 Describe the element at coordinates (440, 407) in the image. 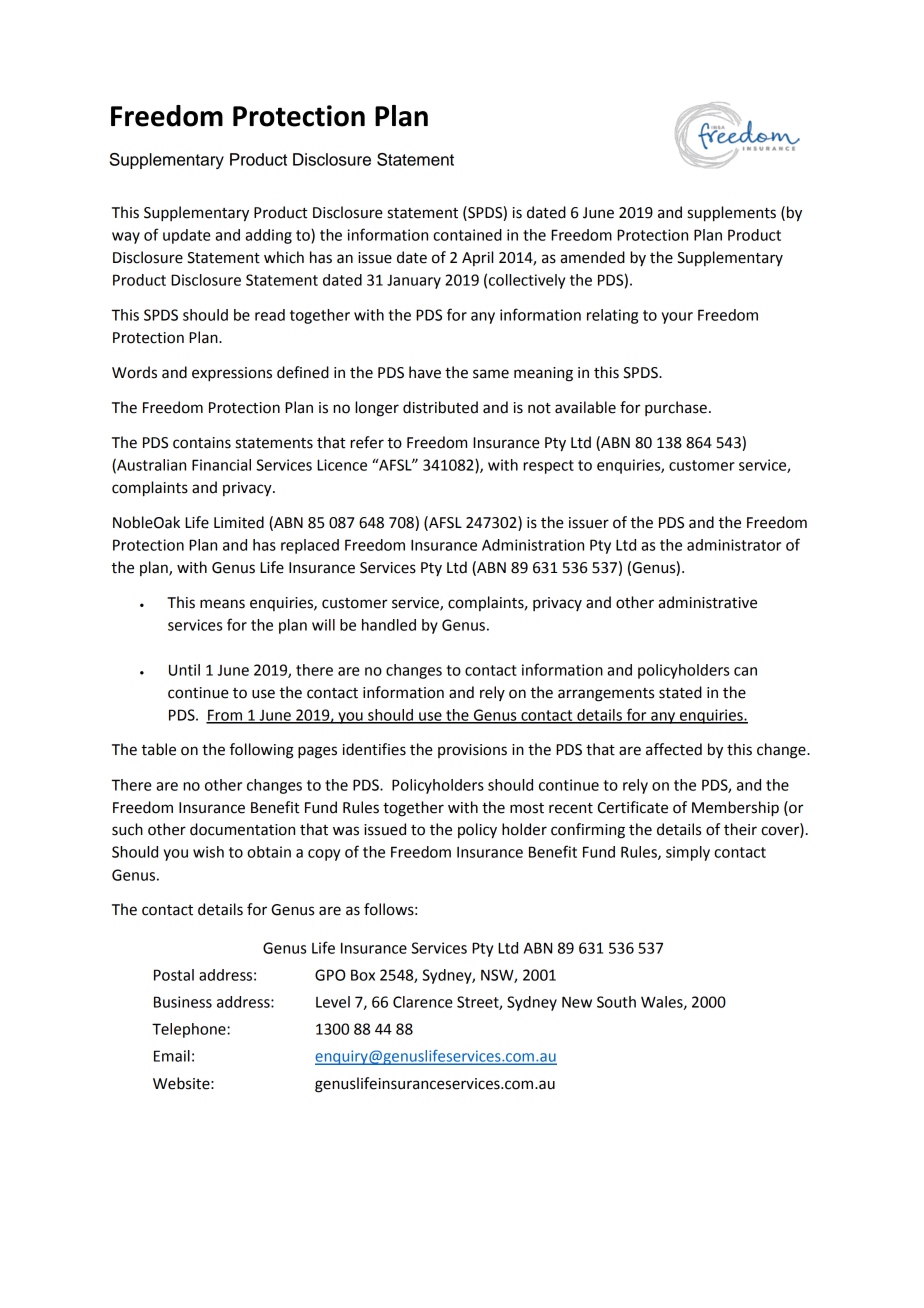

I see `distributed` at that location.
